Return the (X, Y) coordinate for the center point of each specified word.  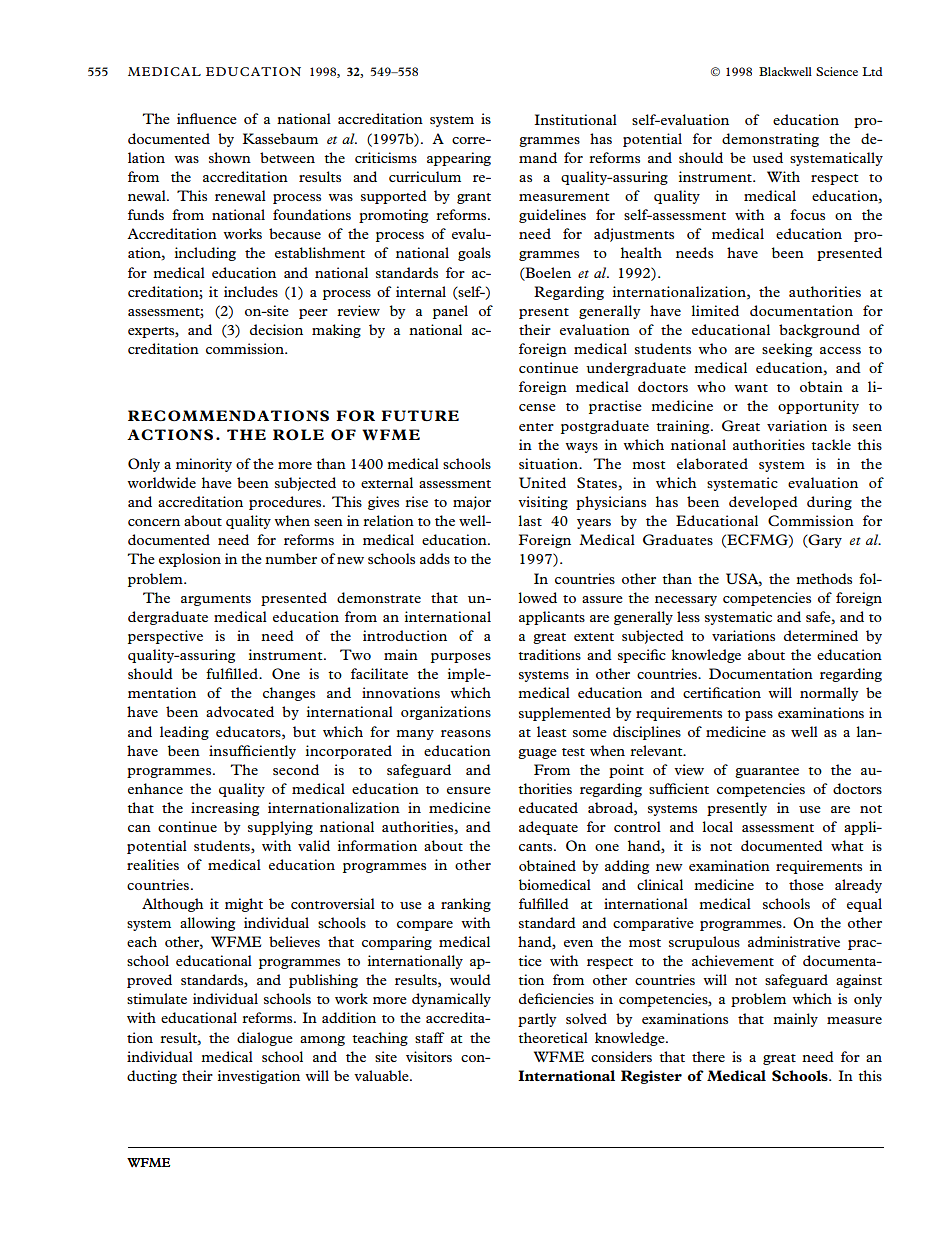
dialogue (265, 1039)
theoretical (553, 1037)
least (552, 731)
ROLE (298, 434)
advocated (240, 711)
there (708, 1056)
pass (759, 716)
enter (536, 427)
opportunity (818, 407)
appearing (459, 159)
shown (230, 157)
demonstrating (770, 140)
